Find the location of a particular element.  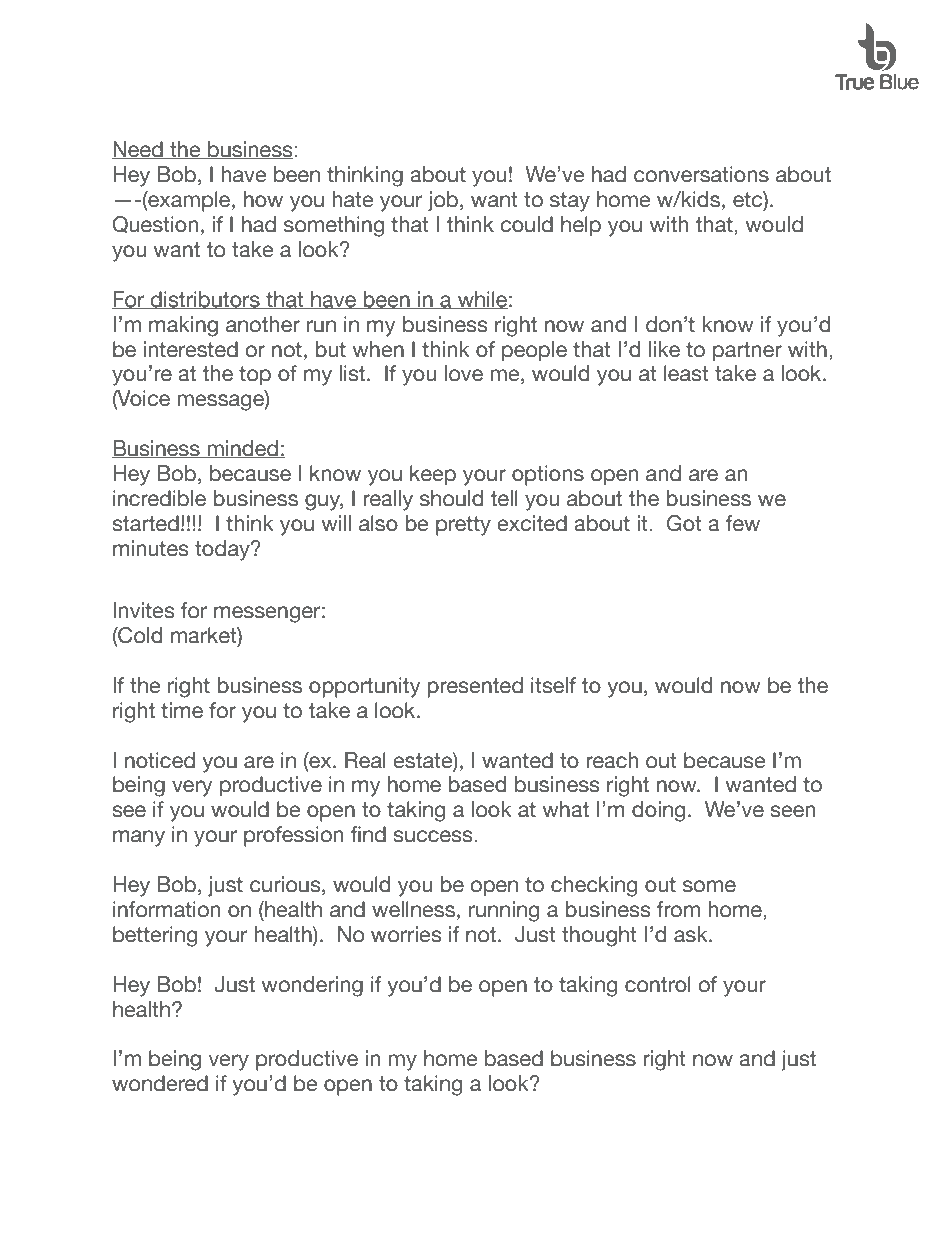

few is located at coordinates (743, 523).
